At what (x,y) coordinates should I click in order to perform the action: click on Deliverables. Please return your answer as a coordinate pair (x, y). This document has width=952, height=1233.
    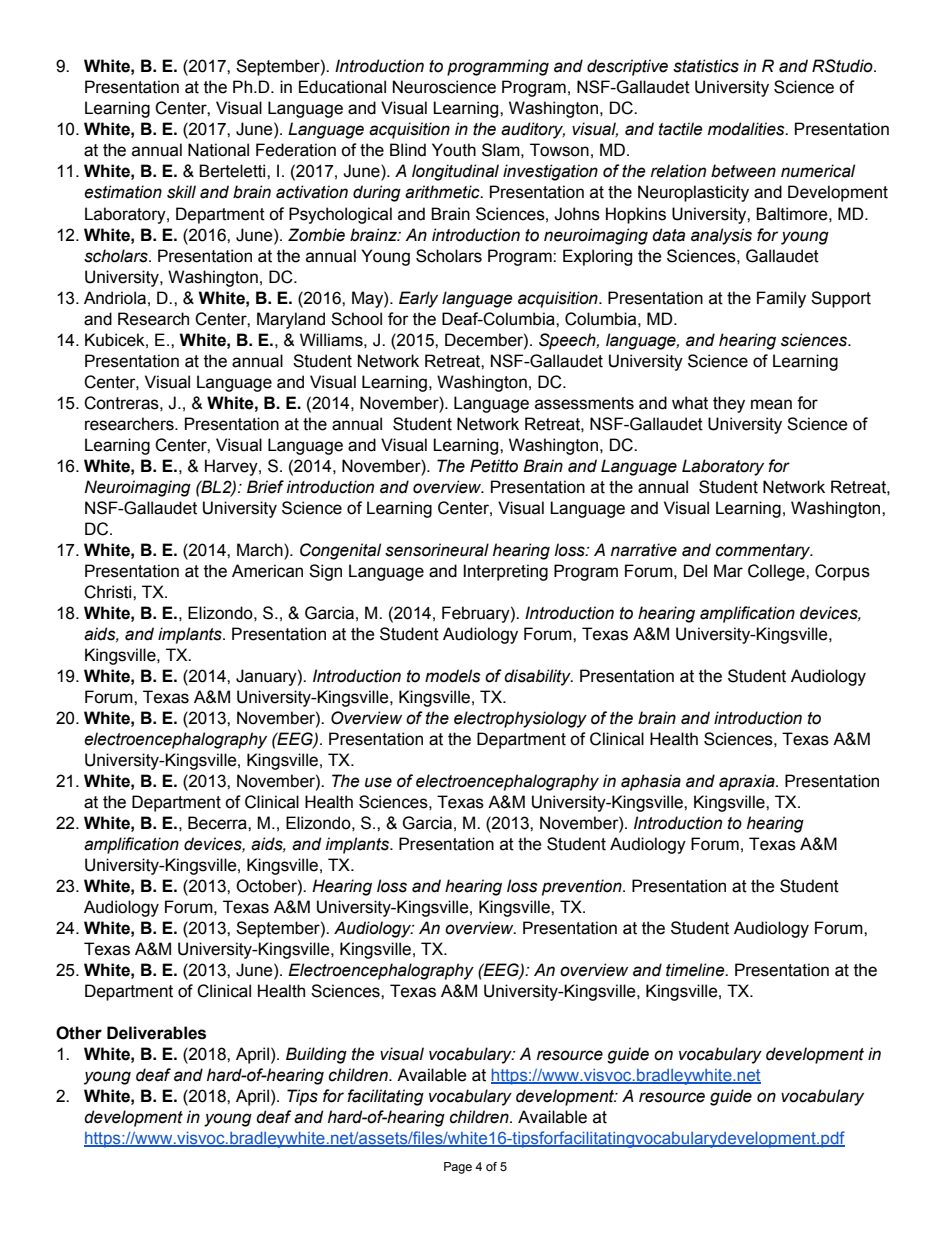
    Looking at the image, I should click on (156, 1033).
